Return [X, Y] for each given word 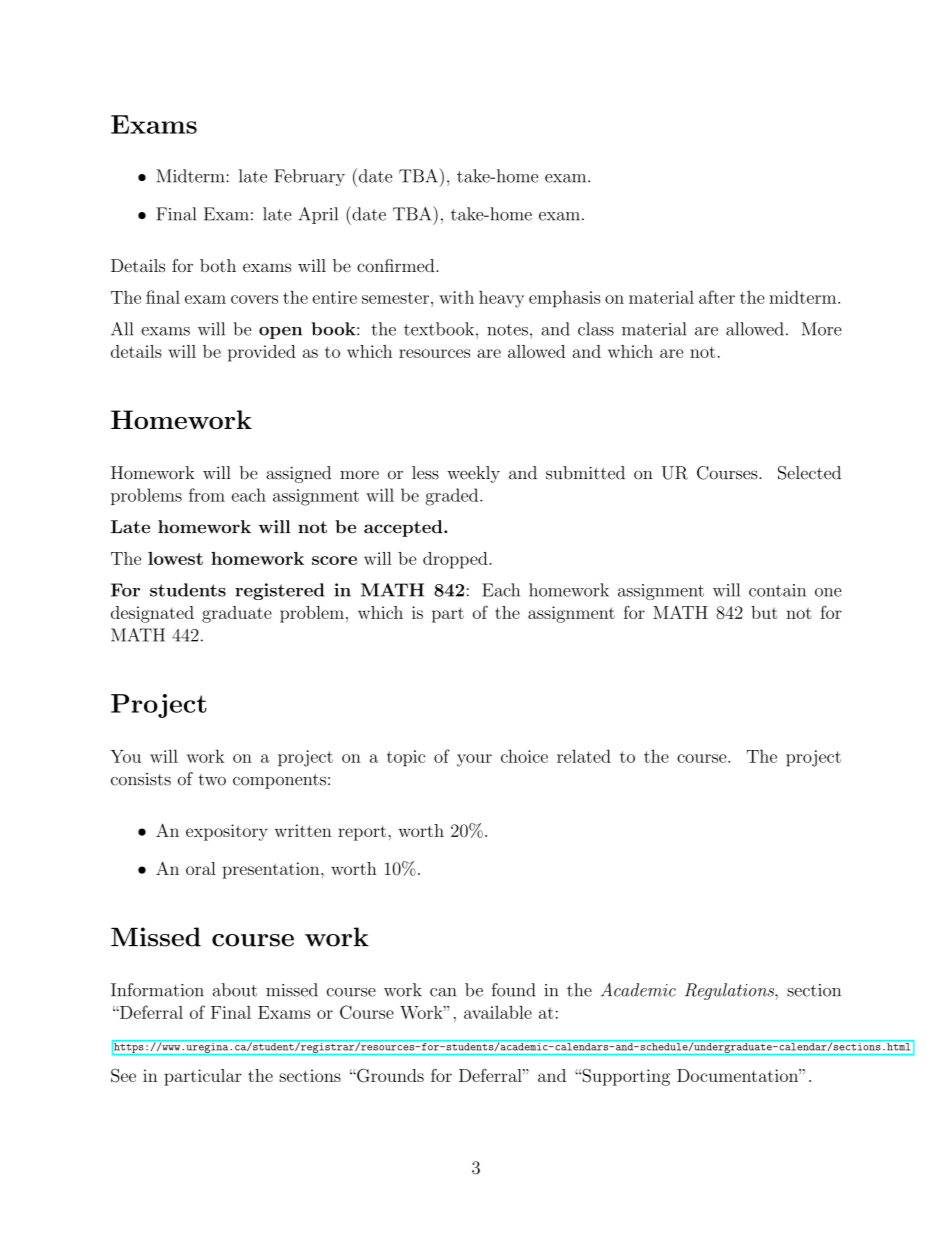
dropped [456, 560]
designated [152, 614]
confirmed [397, 265]
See [123, 1075]
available [498, 1012]
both [218, 265]
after [717, 297]
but [764, 612]
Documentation [738, 1075]
